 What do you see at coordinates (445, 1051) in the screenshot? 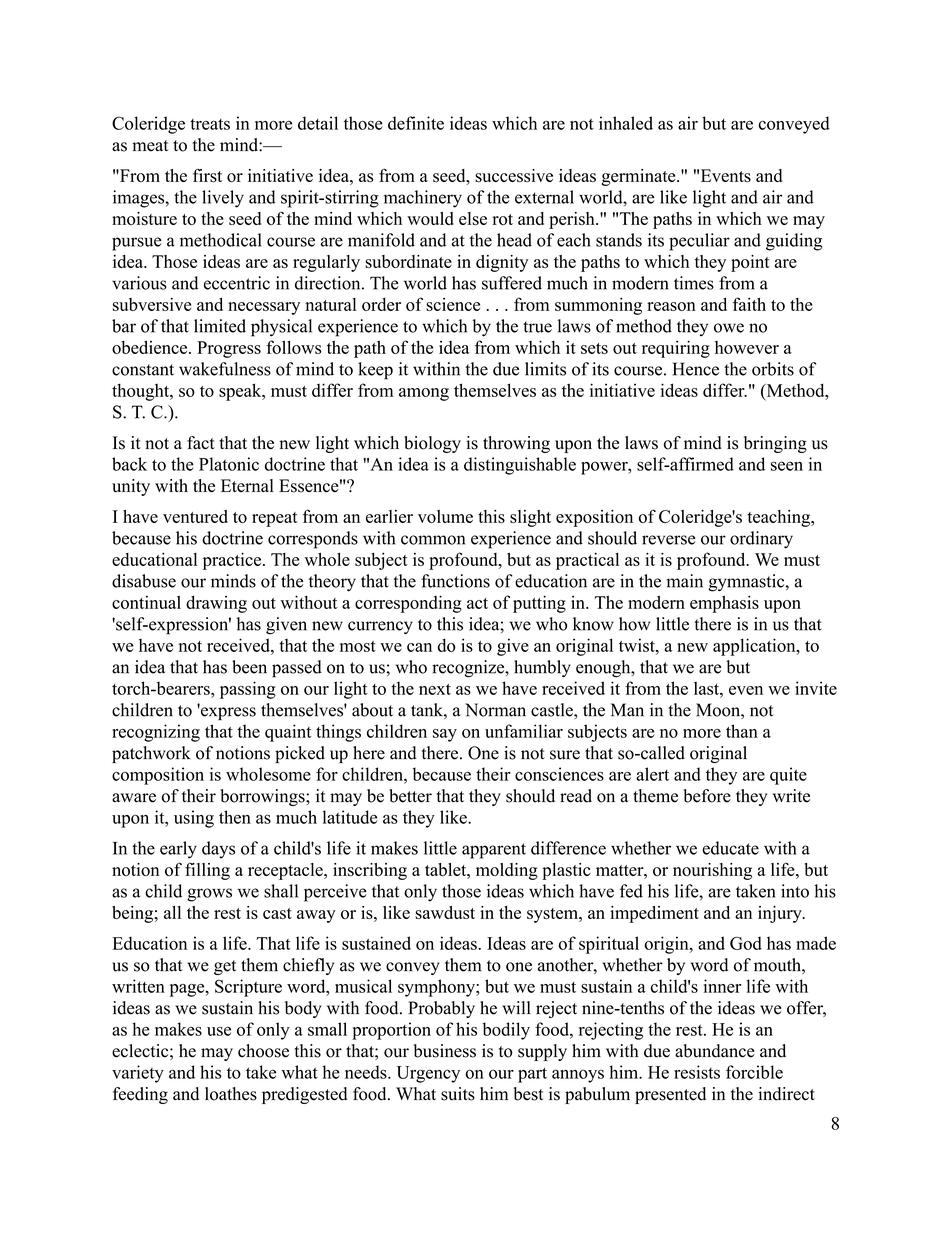
I see `business` at bounding box center [445, 1051].
